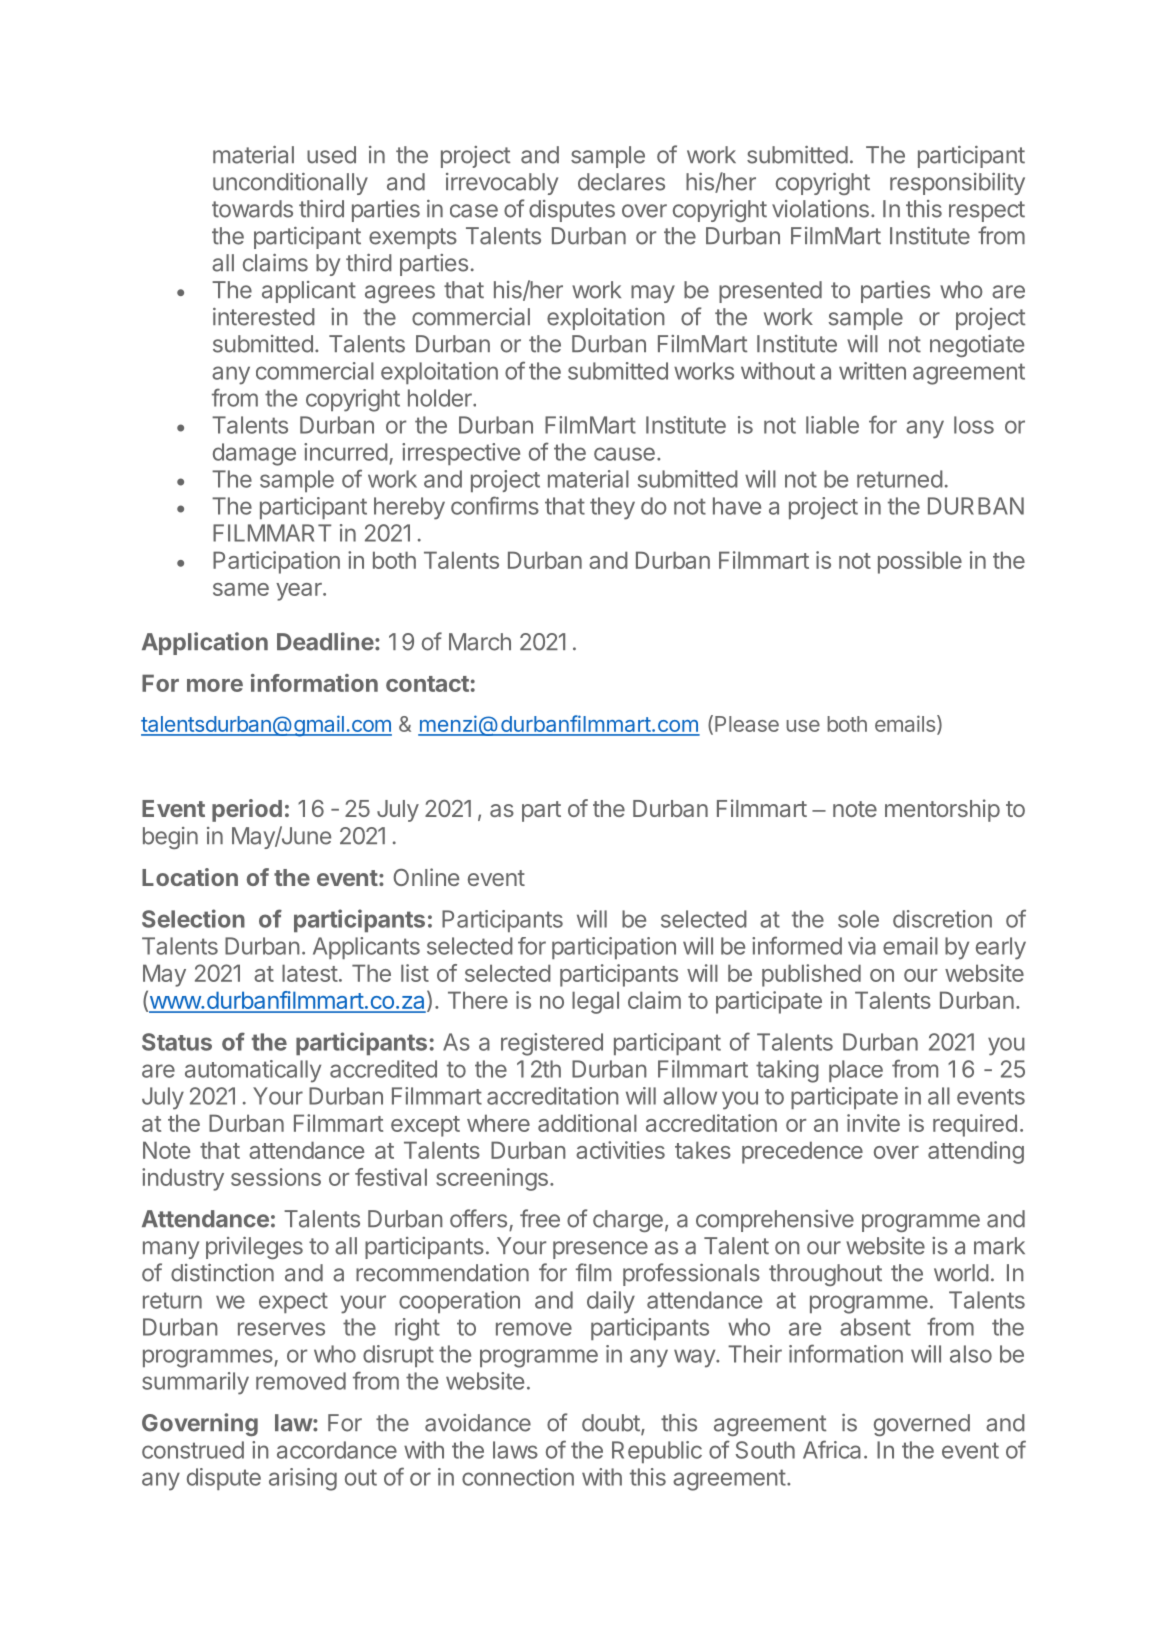 The width and height of the page is (1166, 1649). I want to click on unconditionally, so click(290, 184).
